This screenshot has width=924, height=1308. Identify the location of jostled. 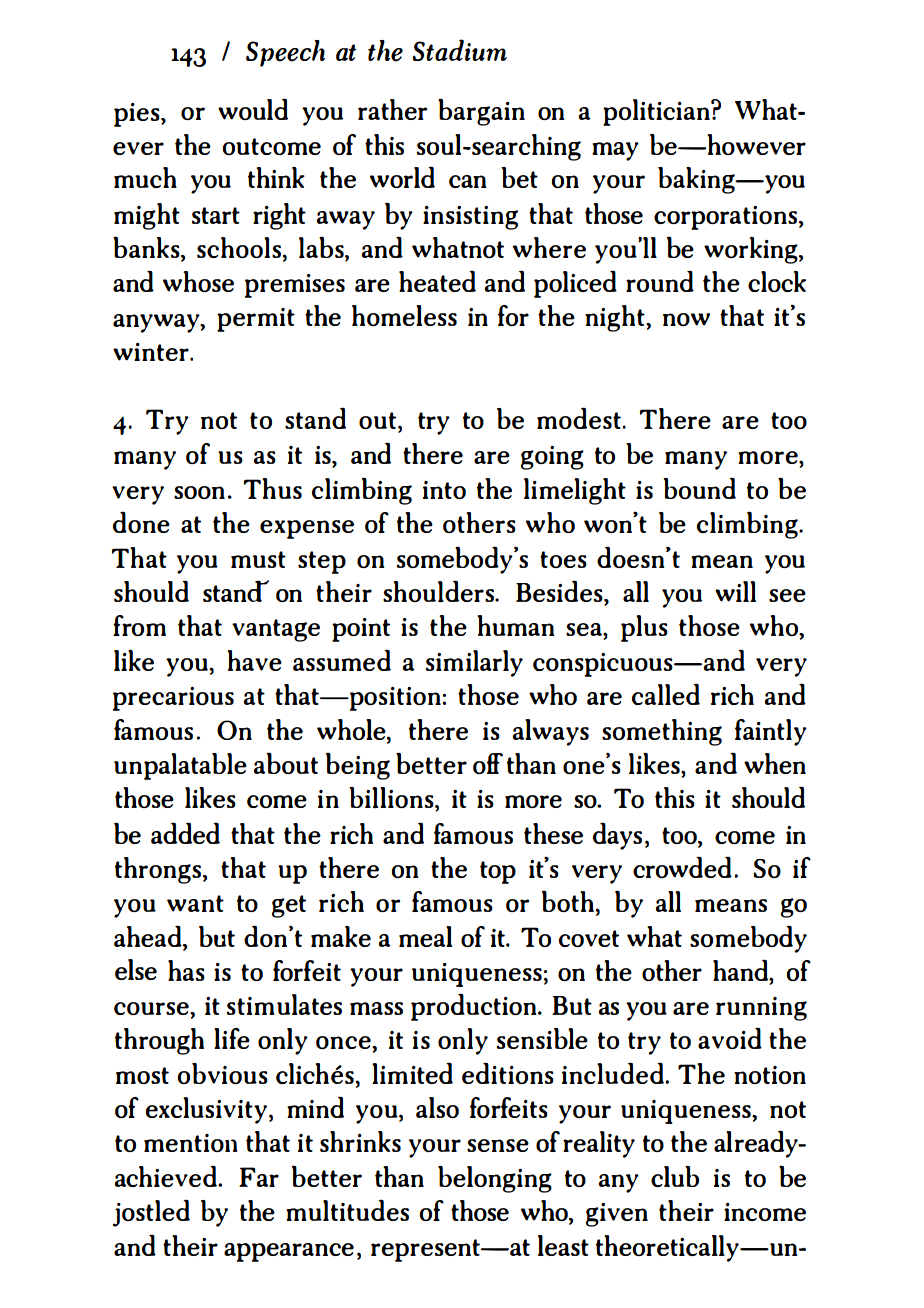
(151, 1213).
